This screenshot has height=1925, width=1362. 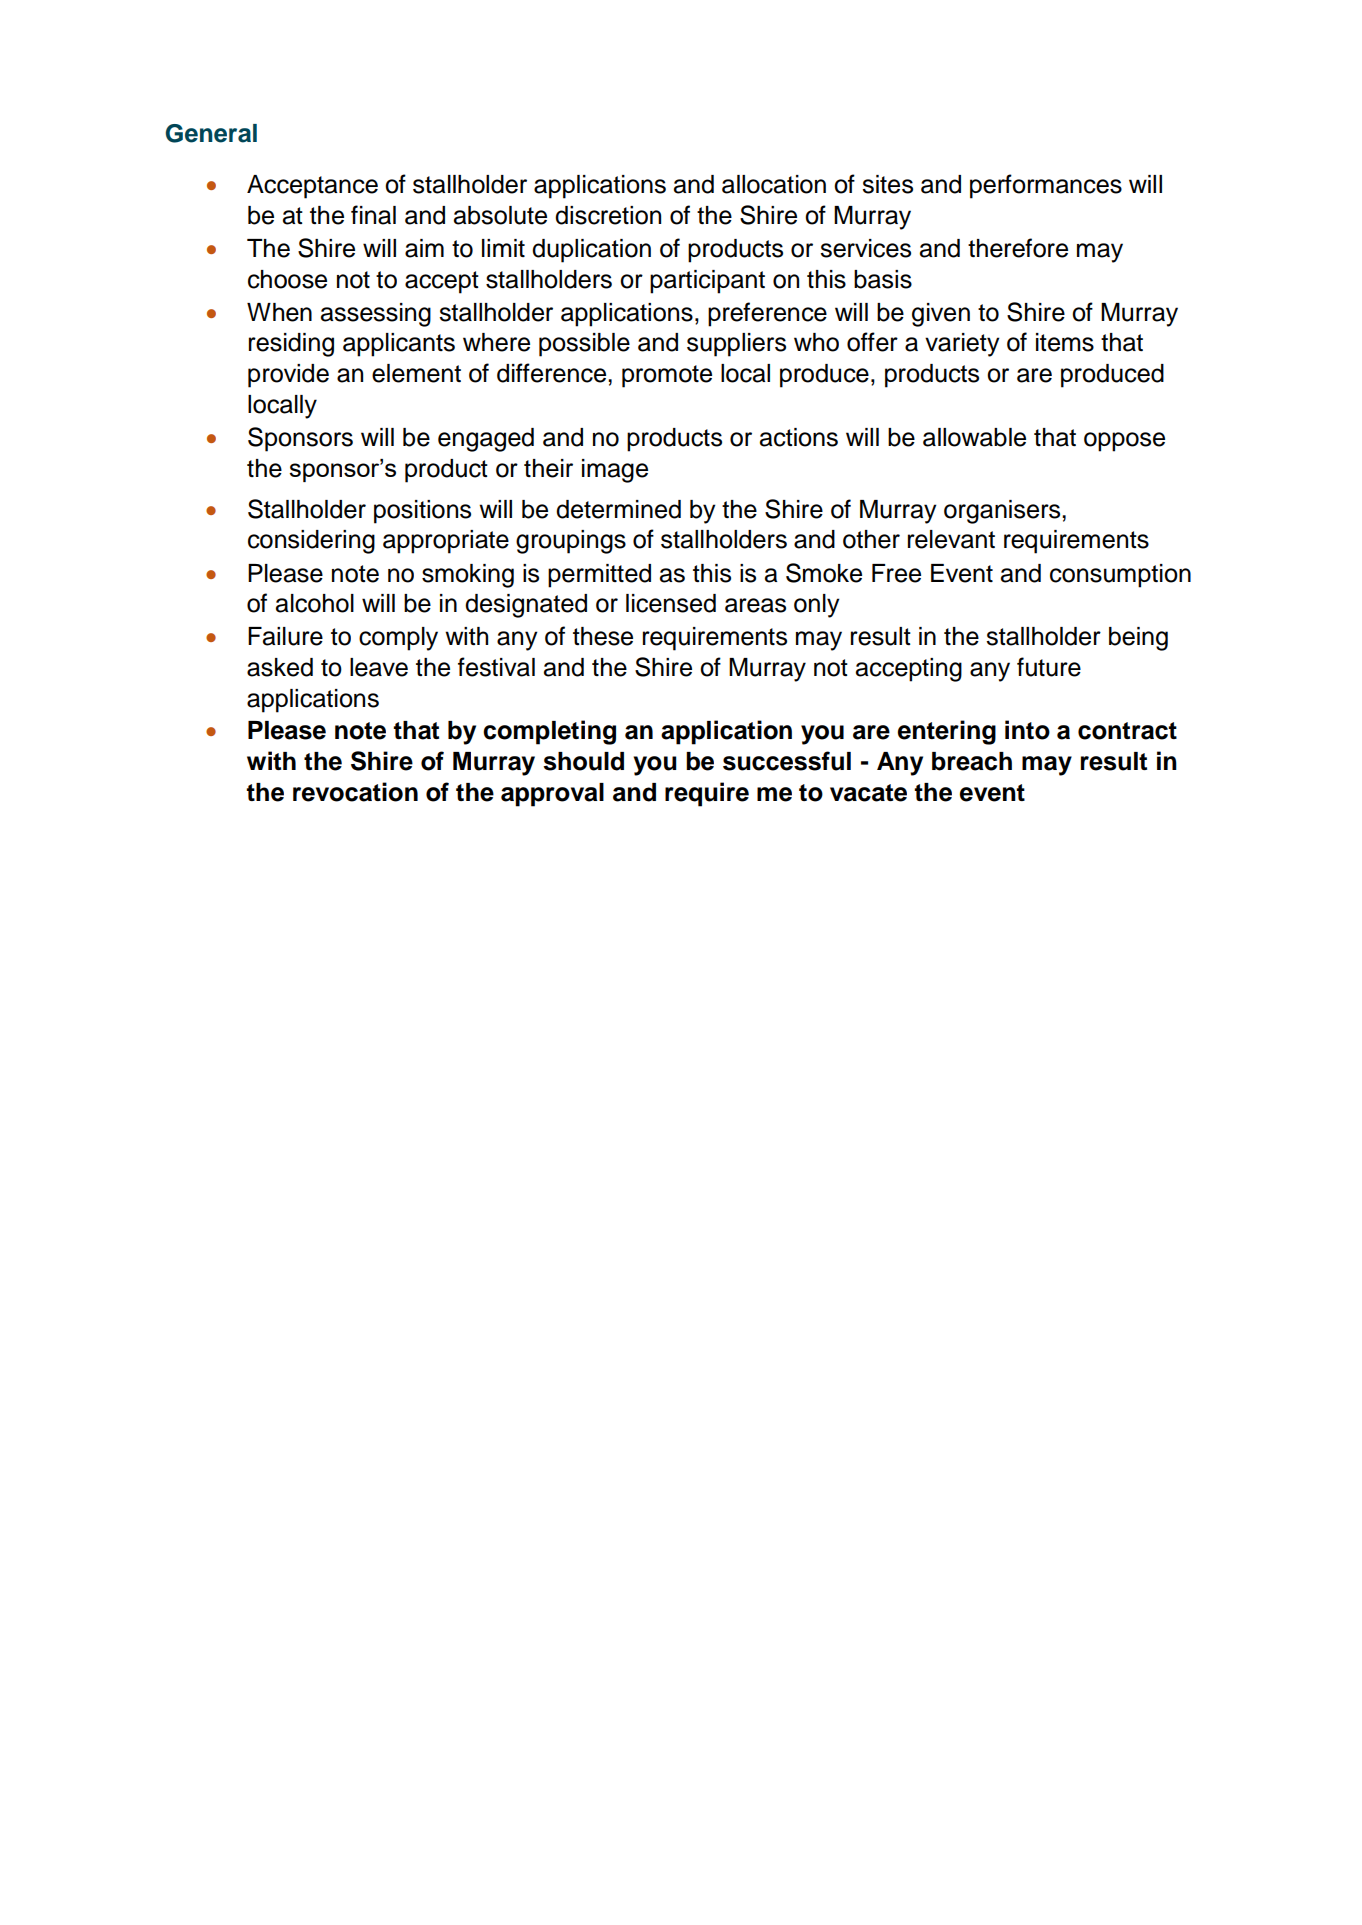 I want to click on General, so click(x=211, y=133).
